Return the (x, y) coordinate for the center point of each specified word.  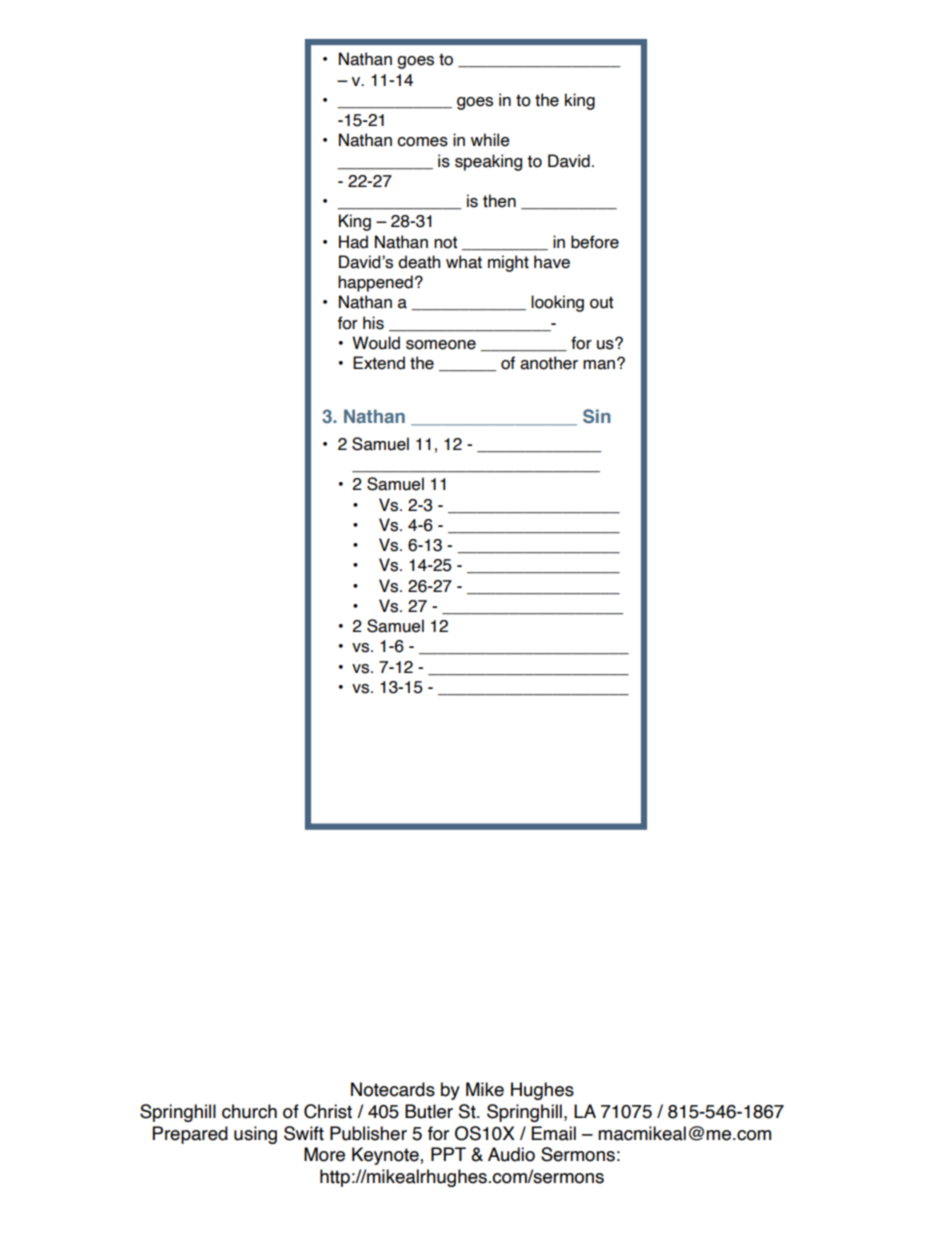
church (249, 1111)
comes (422, 142)
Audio (511, 1154)
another (549, 363)
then (499, 201)
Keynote (386, 1156)
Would (376, 343)
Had (353, 242)
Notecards (393, 1089)
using (255, 1135)
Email (554, 1133)
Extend (379, 363)
